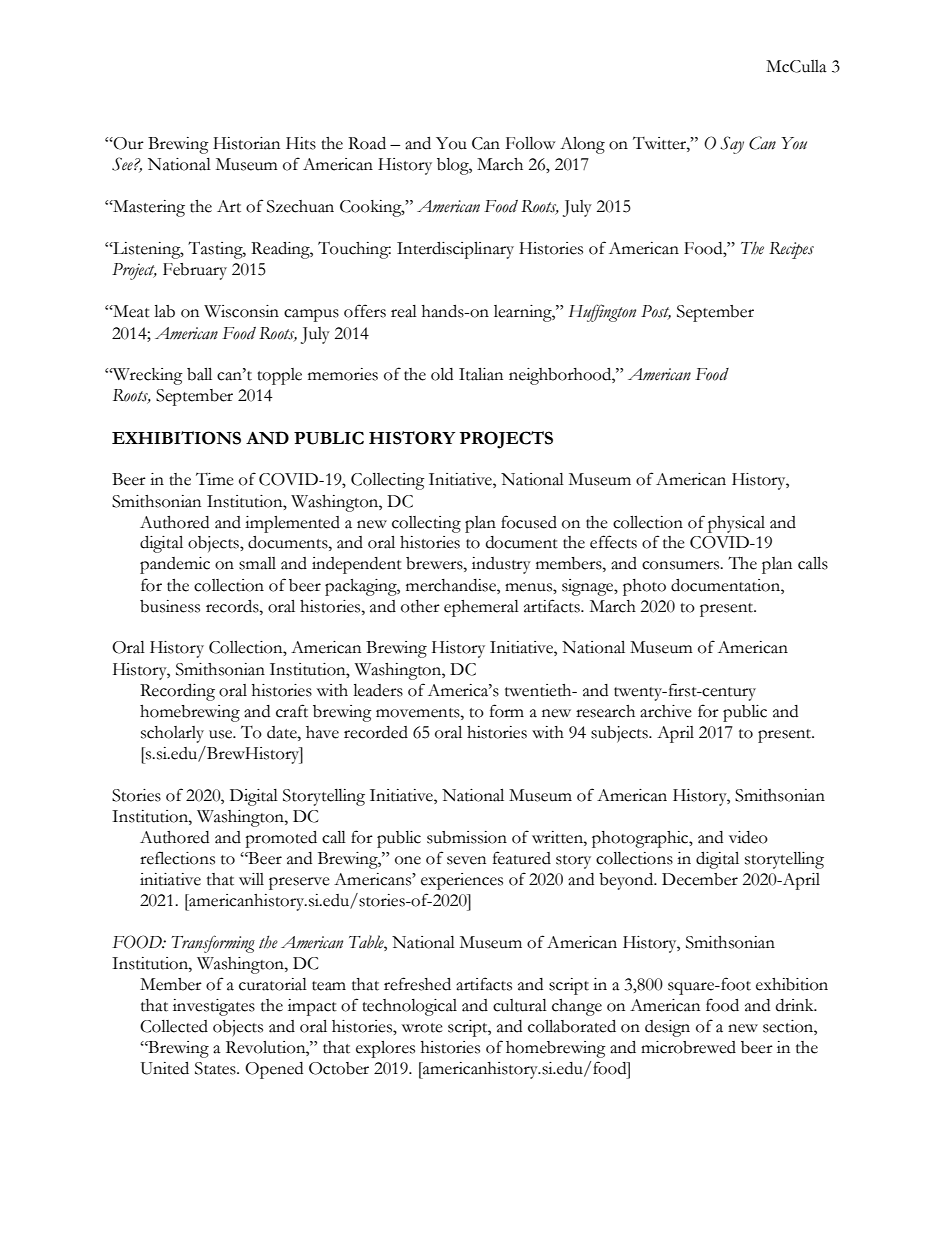 This screenshot has height=1233, width=952. I want to click on Say, so click(732, 145).
